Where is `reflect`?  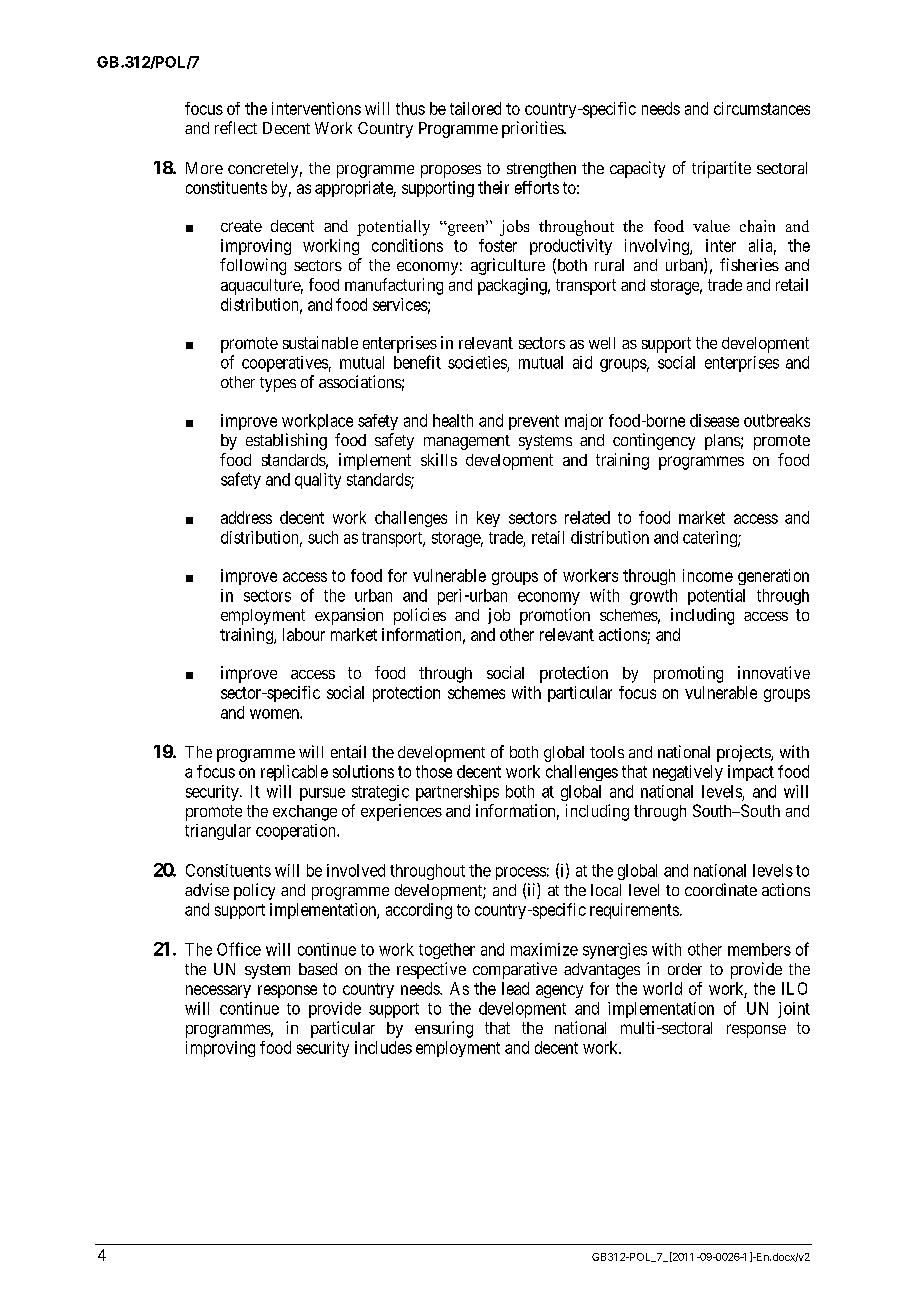
reflect is located at coordinates (236, 127).
